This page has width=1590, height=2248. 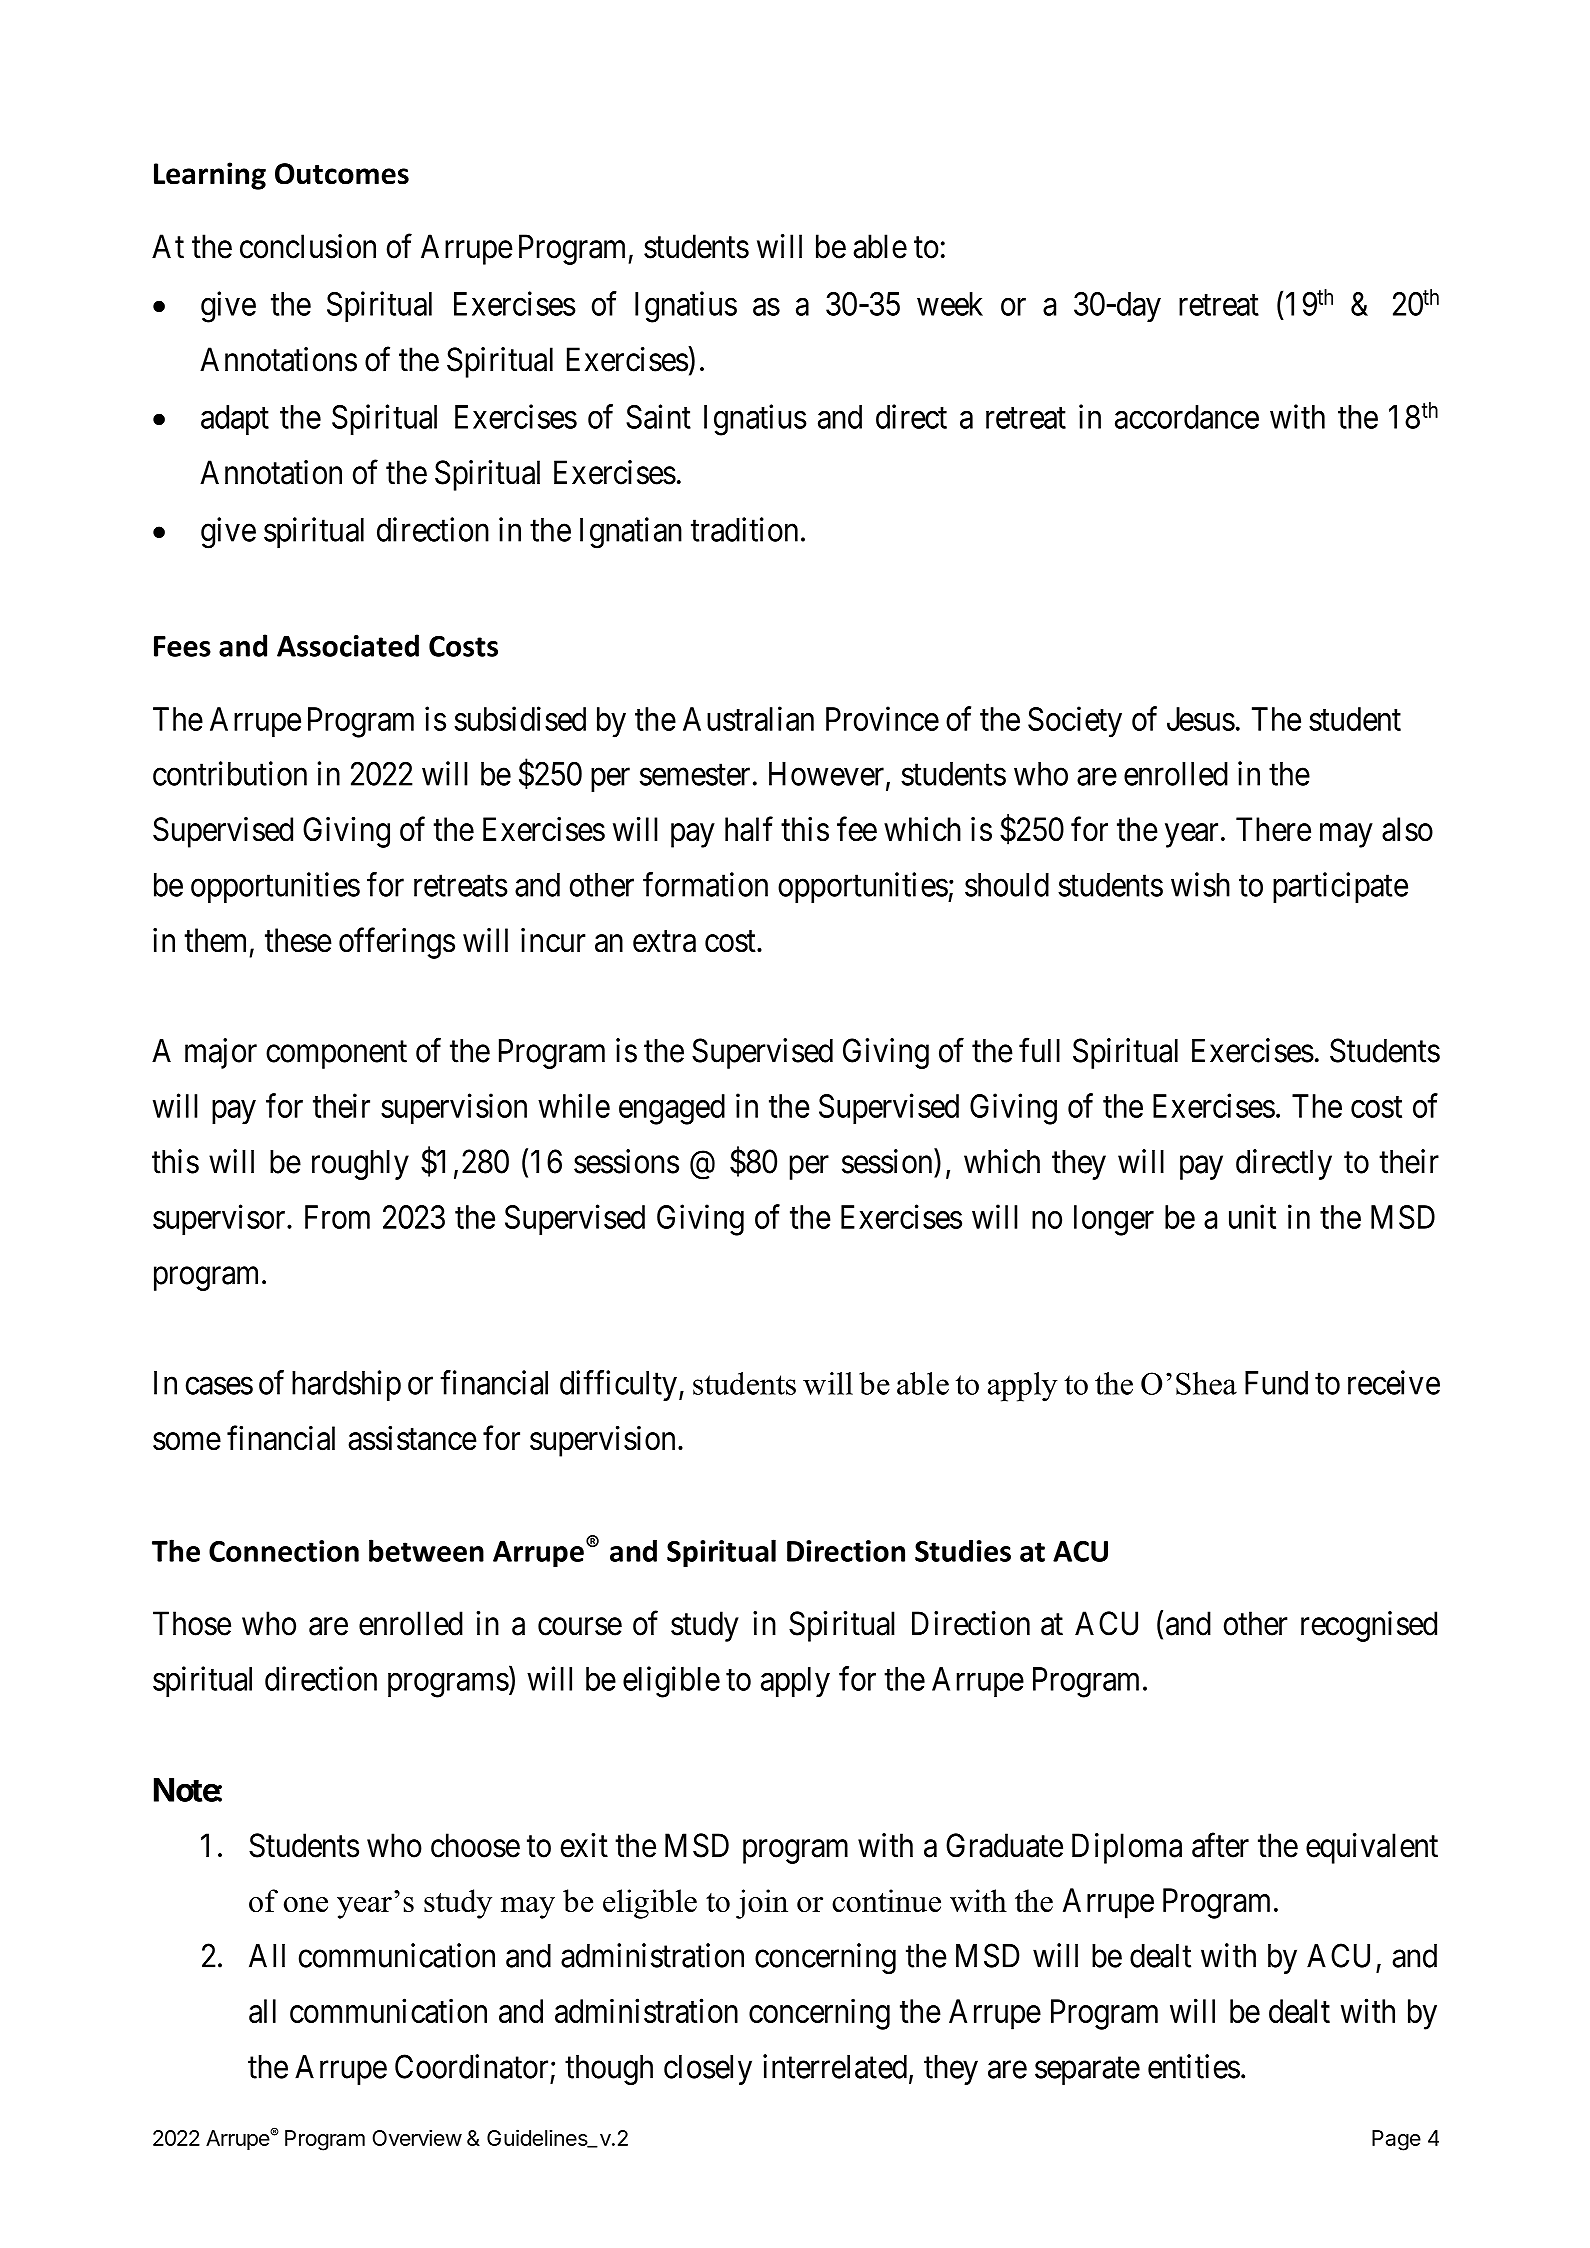 I want to click on week, so click(x=950, y=304).
